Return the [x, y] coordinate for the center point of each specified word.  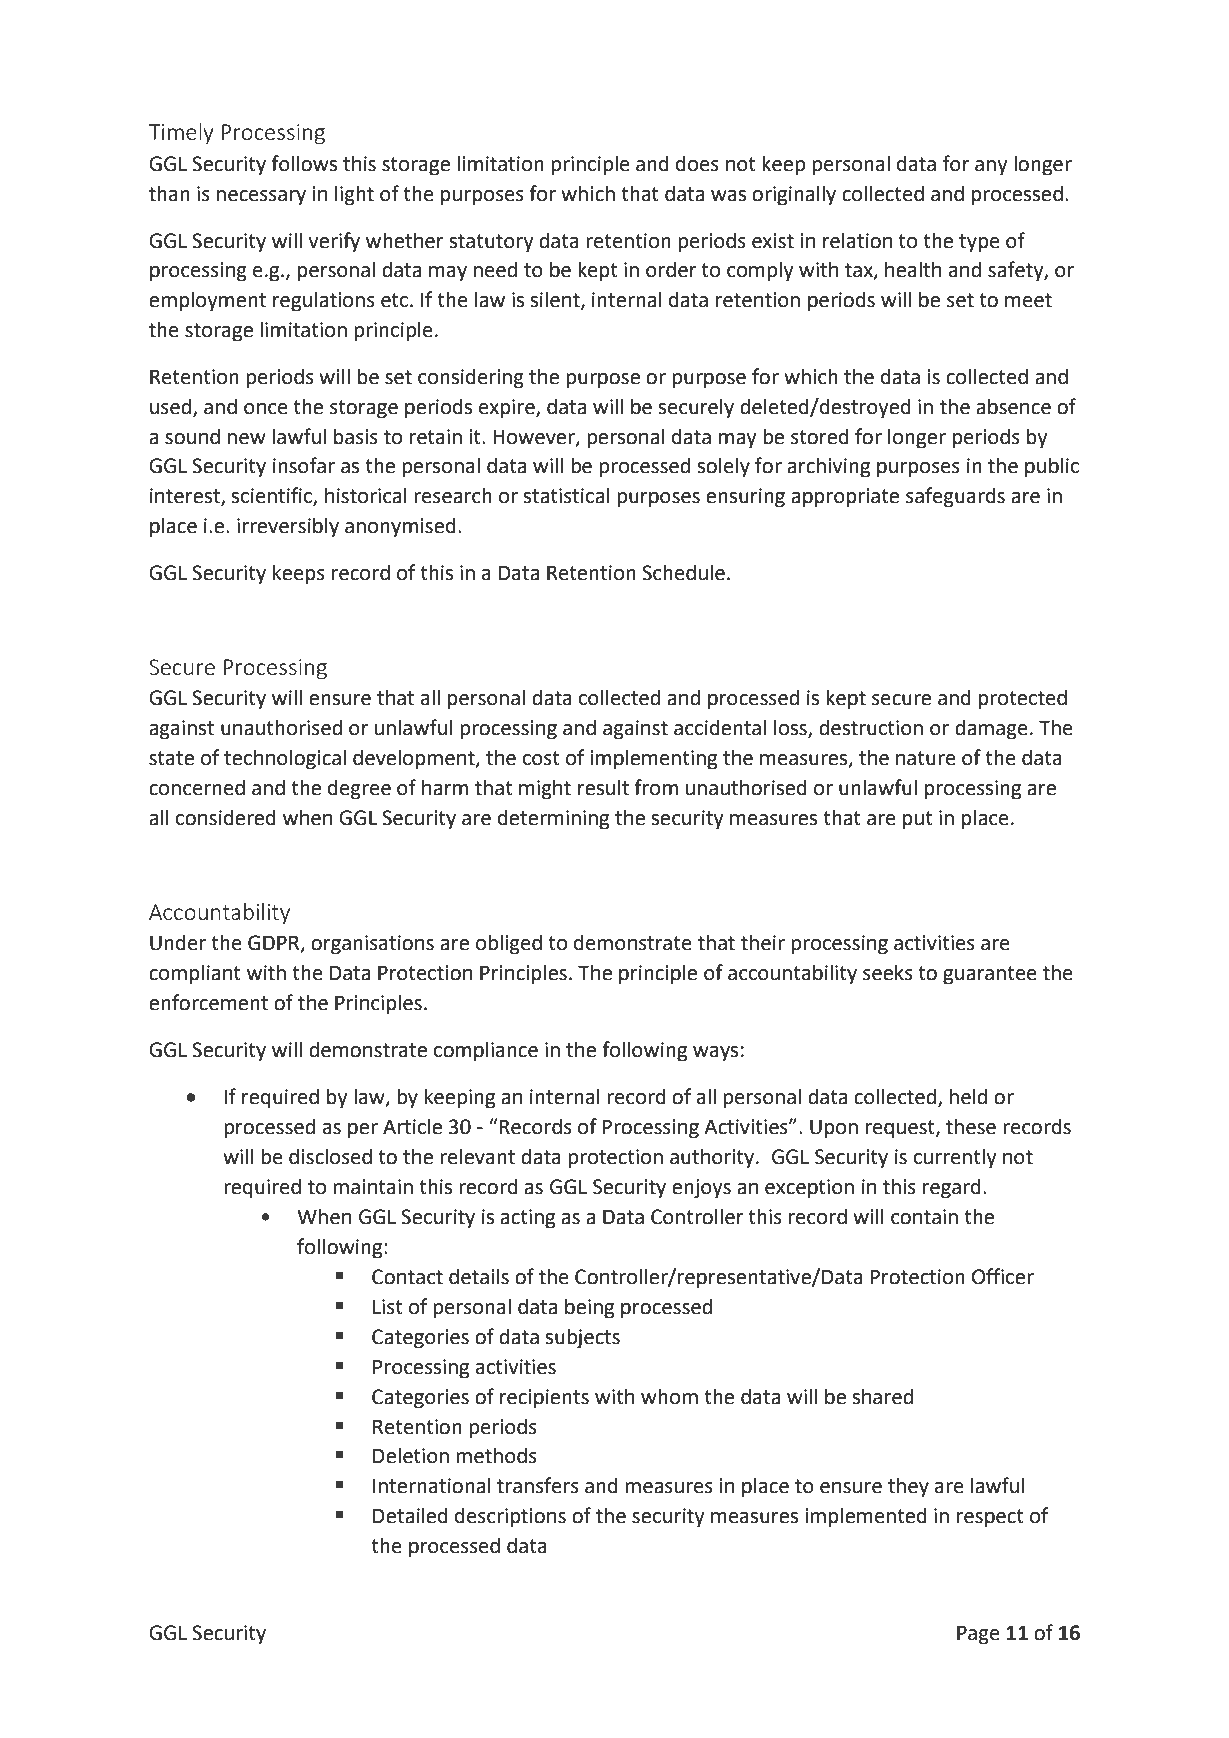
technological [285, 759]
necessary [261, 198]
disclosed [330, 1156]
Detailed [410, 1515]
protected [1023, 699]
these [971, 1126]
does [697, 163]
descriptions [510, 1517]
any [991, 168]
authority [713, 1158]
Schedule [683, 572]
